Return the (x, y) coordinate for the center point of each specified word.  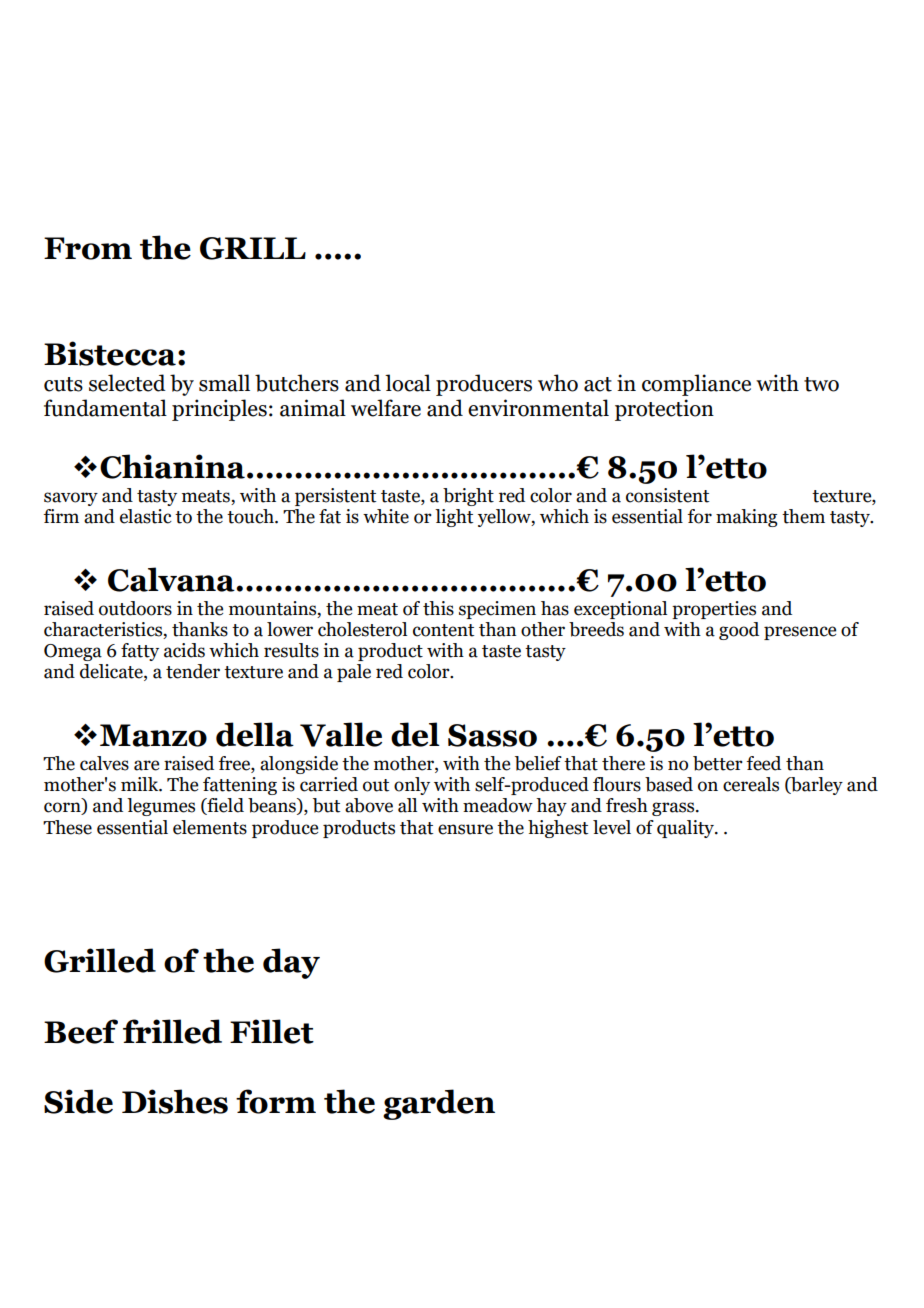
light (454, 518)
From (88, 248)
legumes (161, 807)
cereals (751, 784)
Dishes (175, 1101)
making (746, 518)
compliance (696, 385)
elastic (146, 516)
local (408, 383)
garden (439, 1104)
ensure (465, 829)
